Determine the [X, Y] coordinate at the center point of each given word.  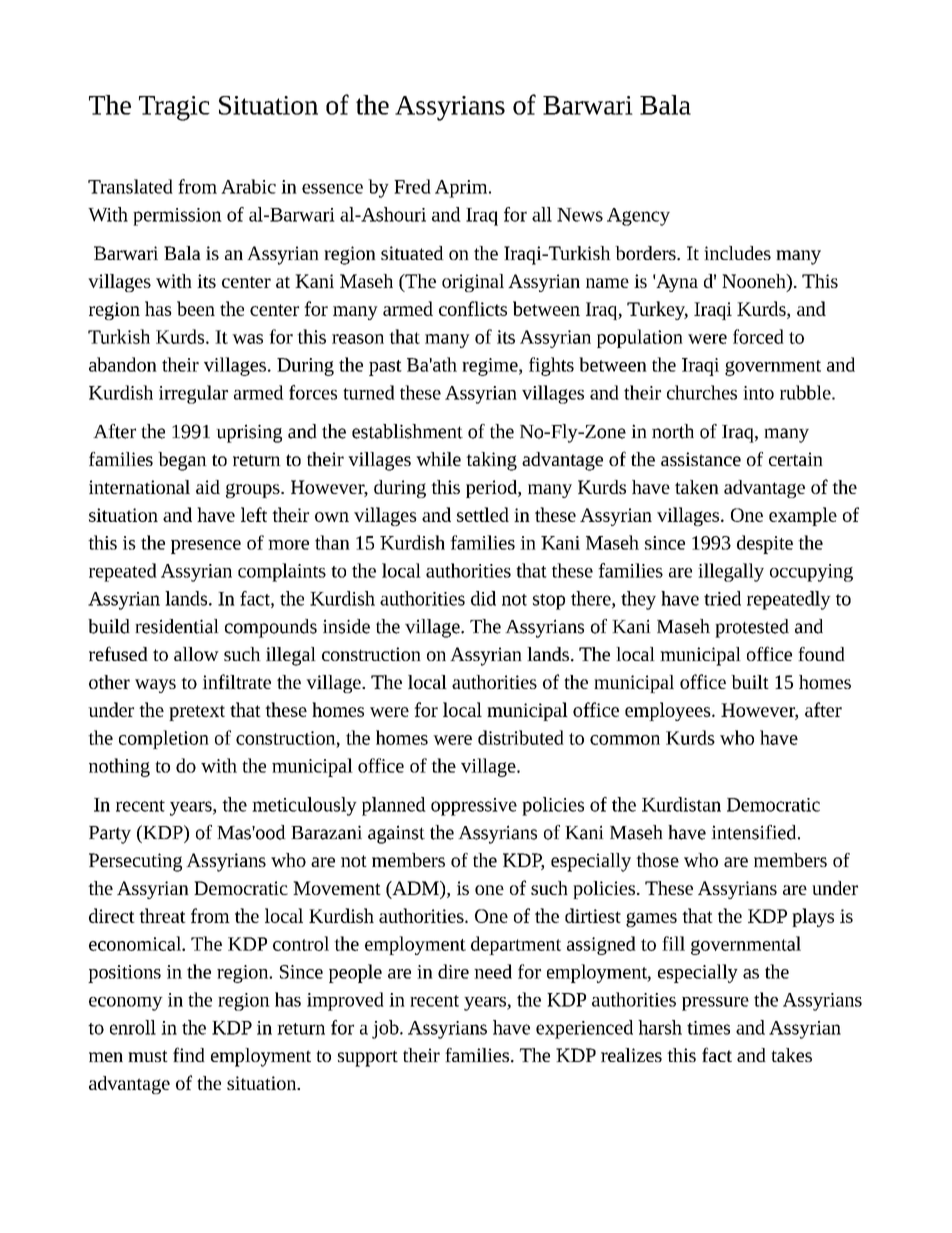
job [386, 1029]
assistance [701, 459]
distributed [521, 737]
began [182, 461]
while [438, 459]
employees [669, 711]
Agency [638, 217]
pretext [197, 713]
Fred [412, 186]
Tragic [174, 108]
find [189, 1054]
